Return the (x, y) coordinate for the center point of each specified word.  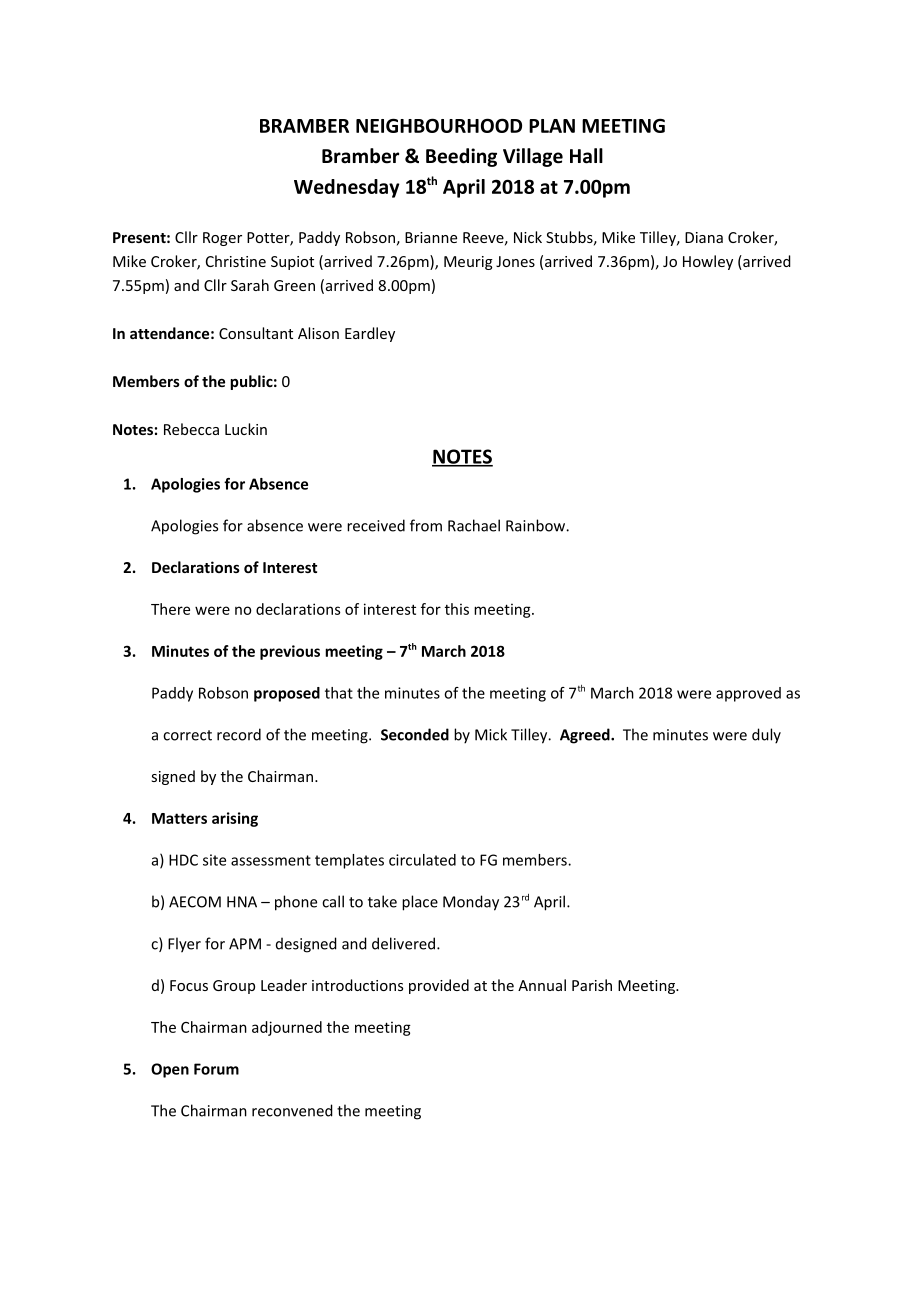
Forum (216, 1069)
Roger (222, 239)
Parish (592, 985)
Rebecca (191, 429)
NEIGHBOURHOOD (439, 125)
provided (439, 986)
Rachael (474, 525)
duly (766, 736)
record (239, 734)
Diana (704, 237)
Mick (491, 734)
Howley (708, 262)
